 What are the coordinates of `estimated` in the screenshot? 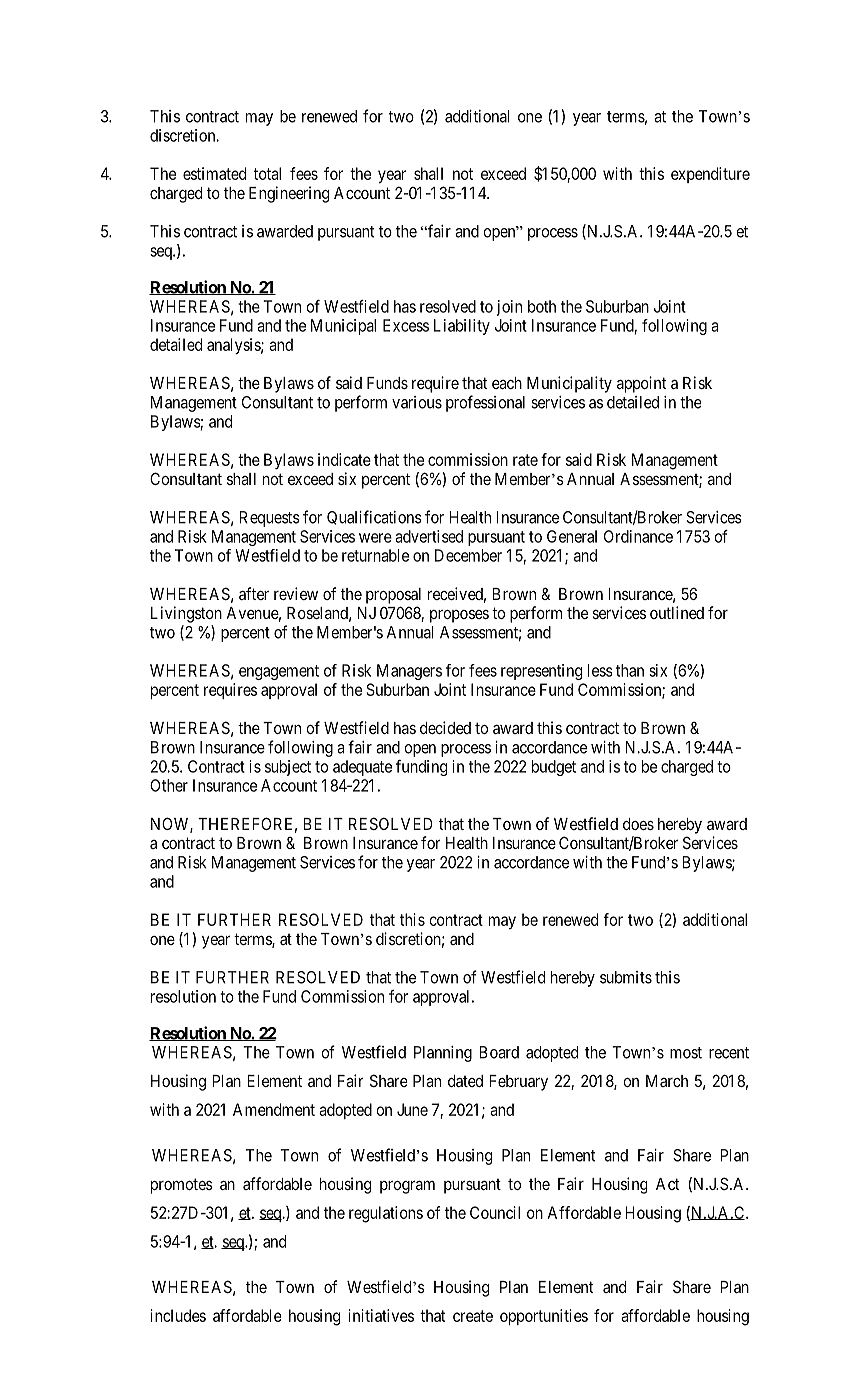 It's located at (214, 173).
